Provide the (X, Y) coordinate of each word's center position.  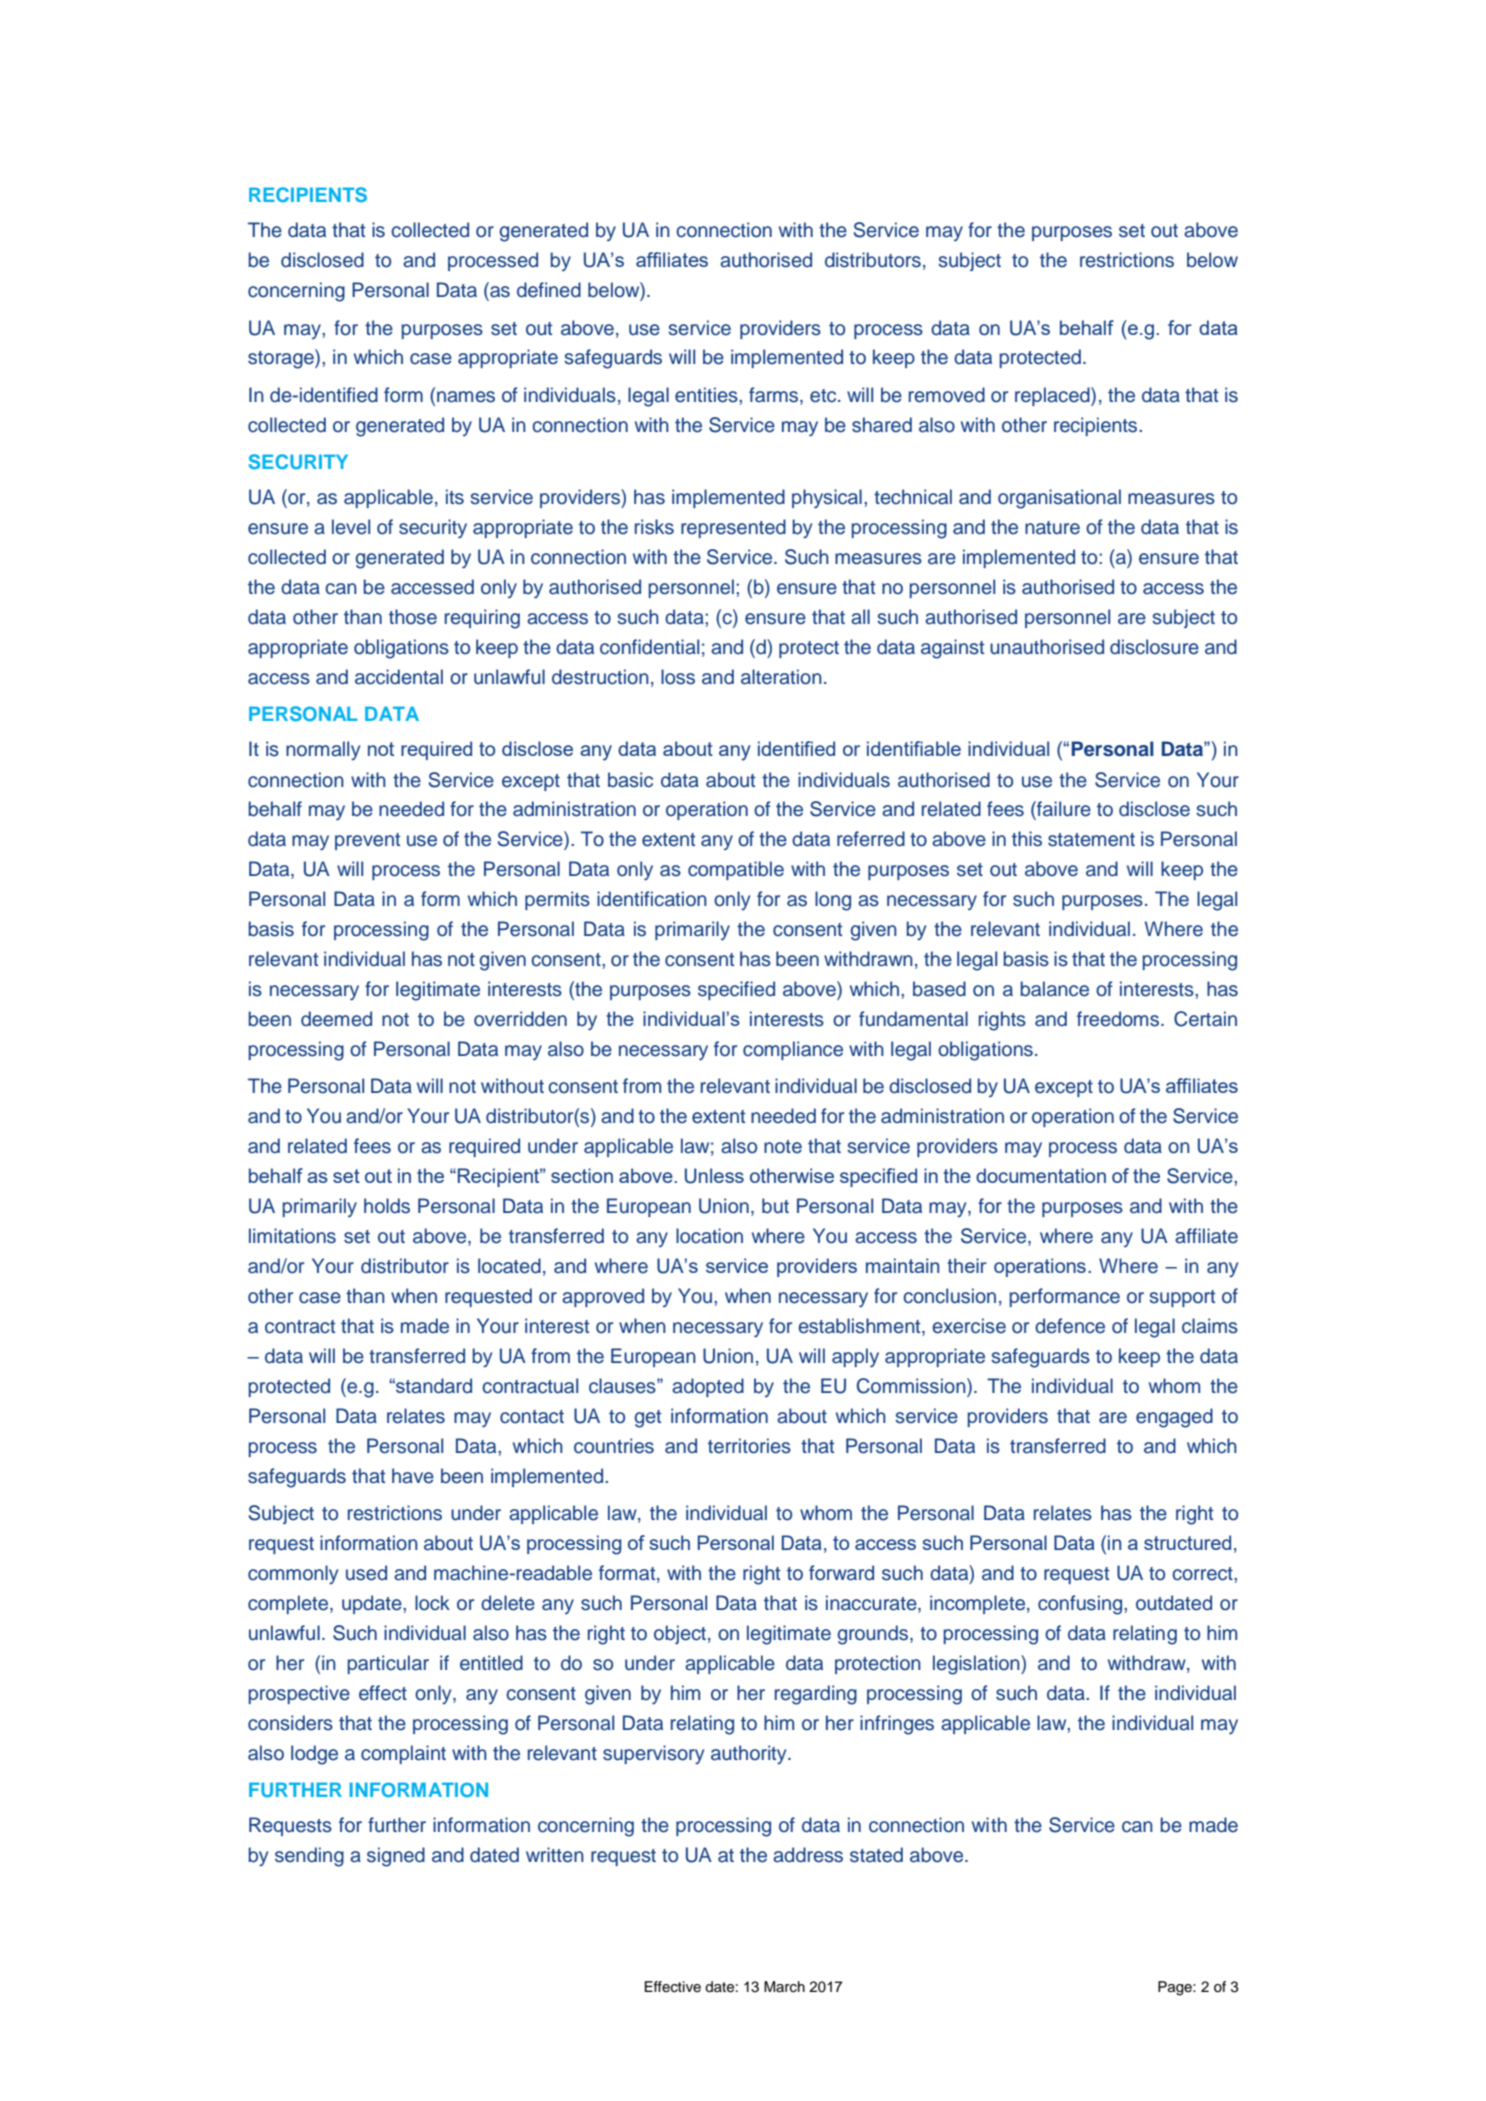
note (783, 1147)
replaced (1053, 396)
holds (387, 1206)
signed (396, 1857)
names (466, 397)
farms (775, 396)
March (784, 1987)
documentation (1041, 1175)
